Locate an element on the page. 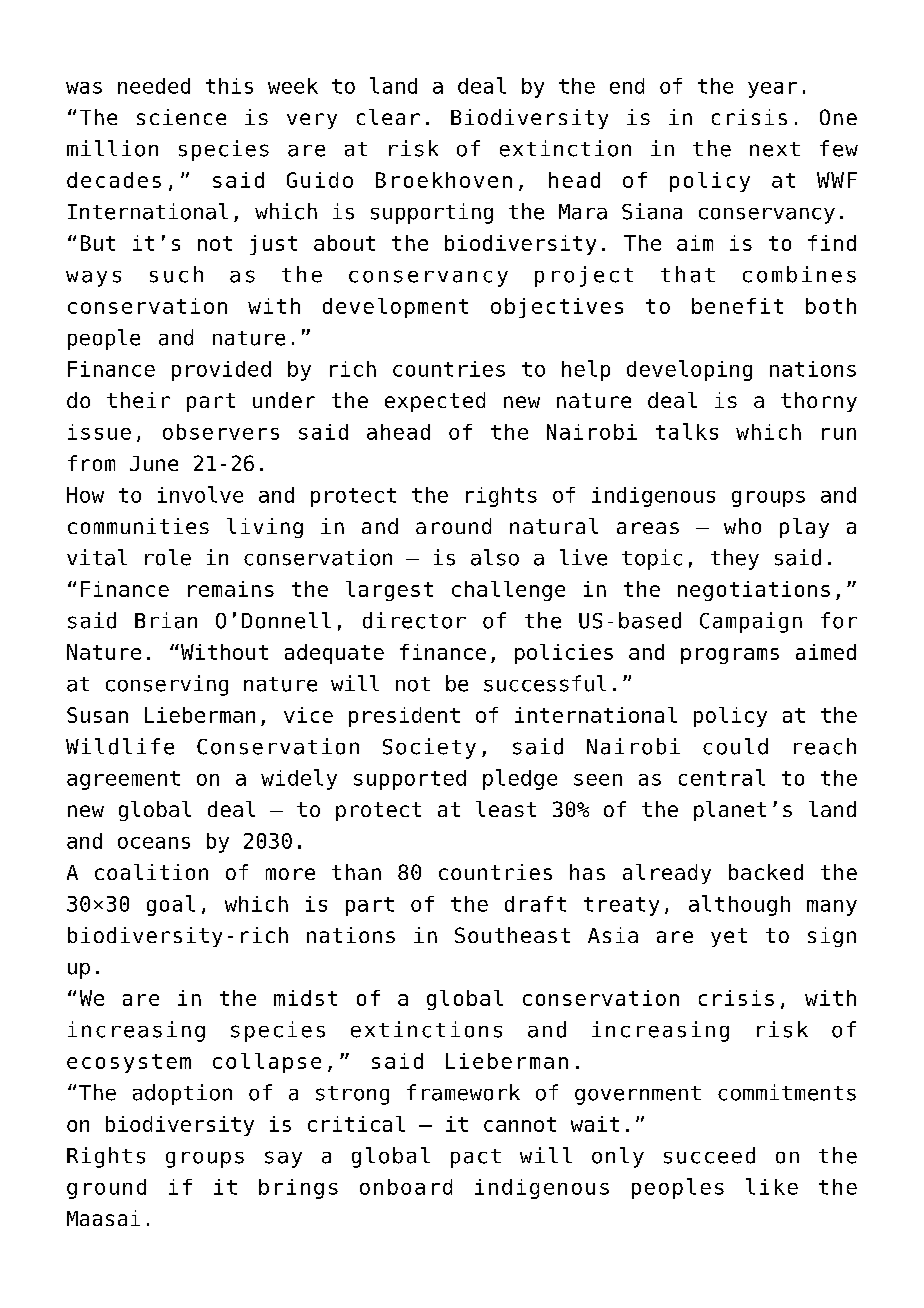 This image has width=924, height=1308. although is located at coordinates (739, 905).
